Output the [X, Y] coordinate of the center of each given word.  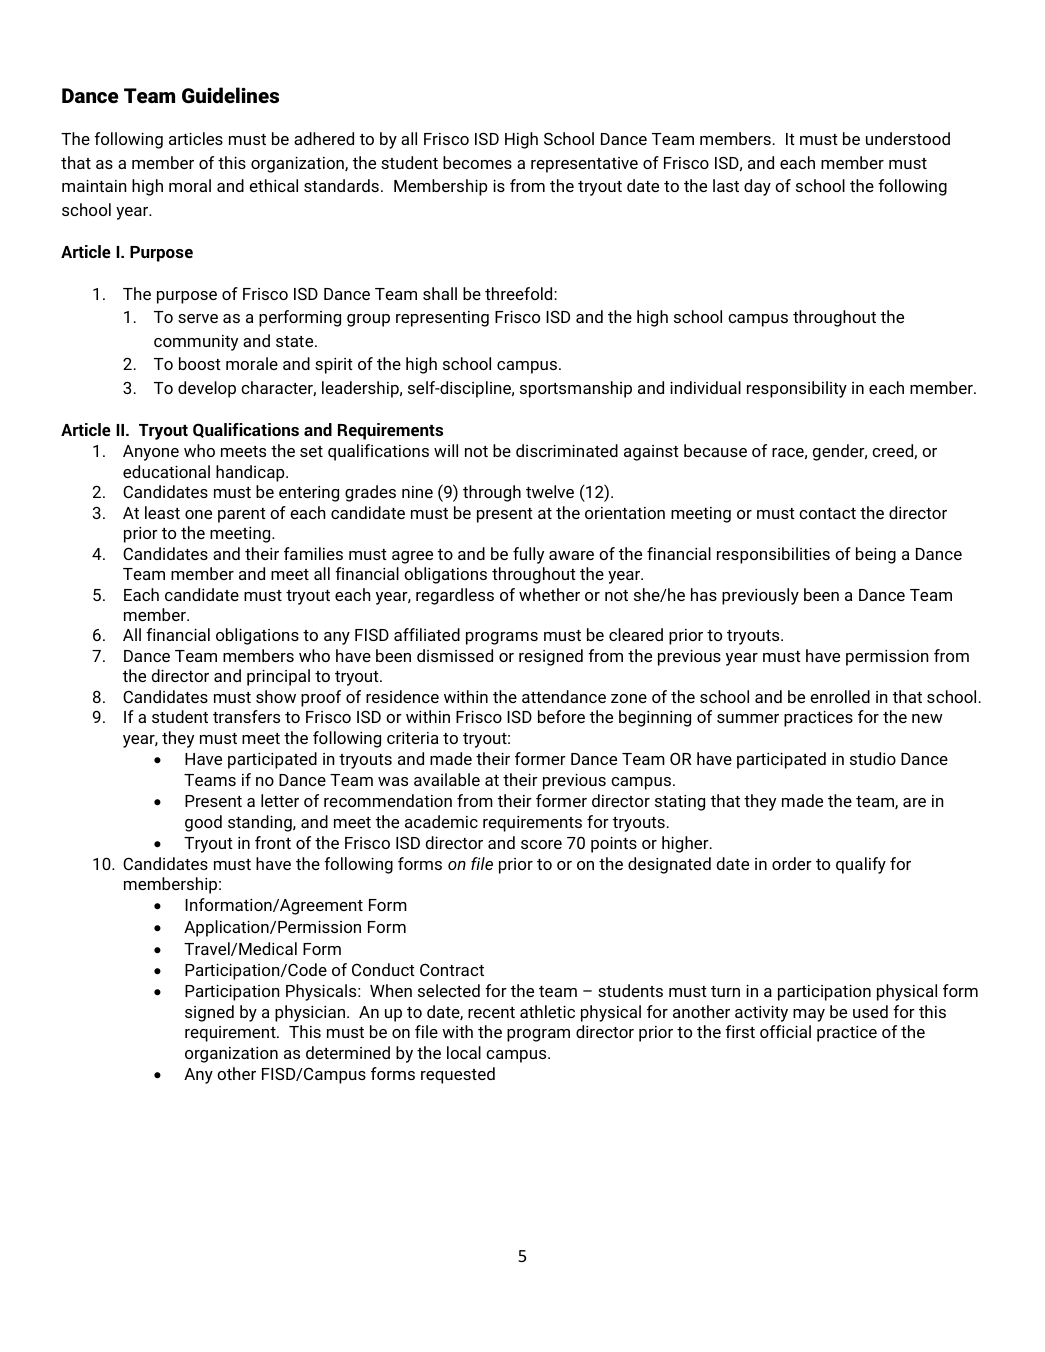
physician [311, 1013]
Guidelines [230, 95]
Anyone [151, 453]
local [464, 1052]
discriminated [567, 450]
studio [873, 758]
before [561, 716]
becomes [477, 162]
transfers [246, 716]
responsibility [797, 389]
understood [908, 138]
